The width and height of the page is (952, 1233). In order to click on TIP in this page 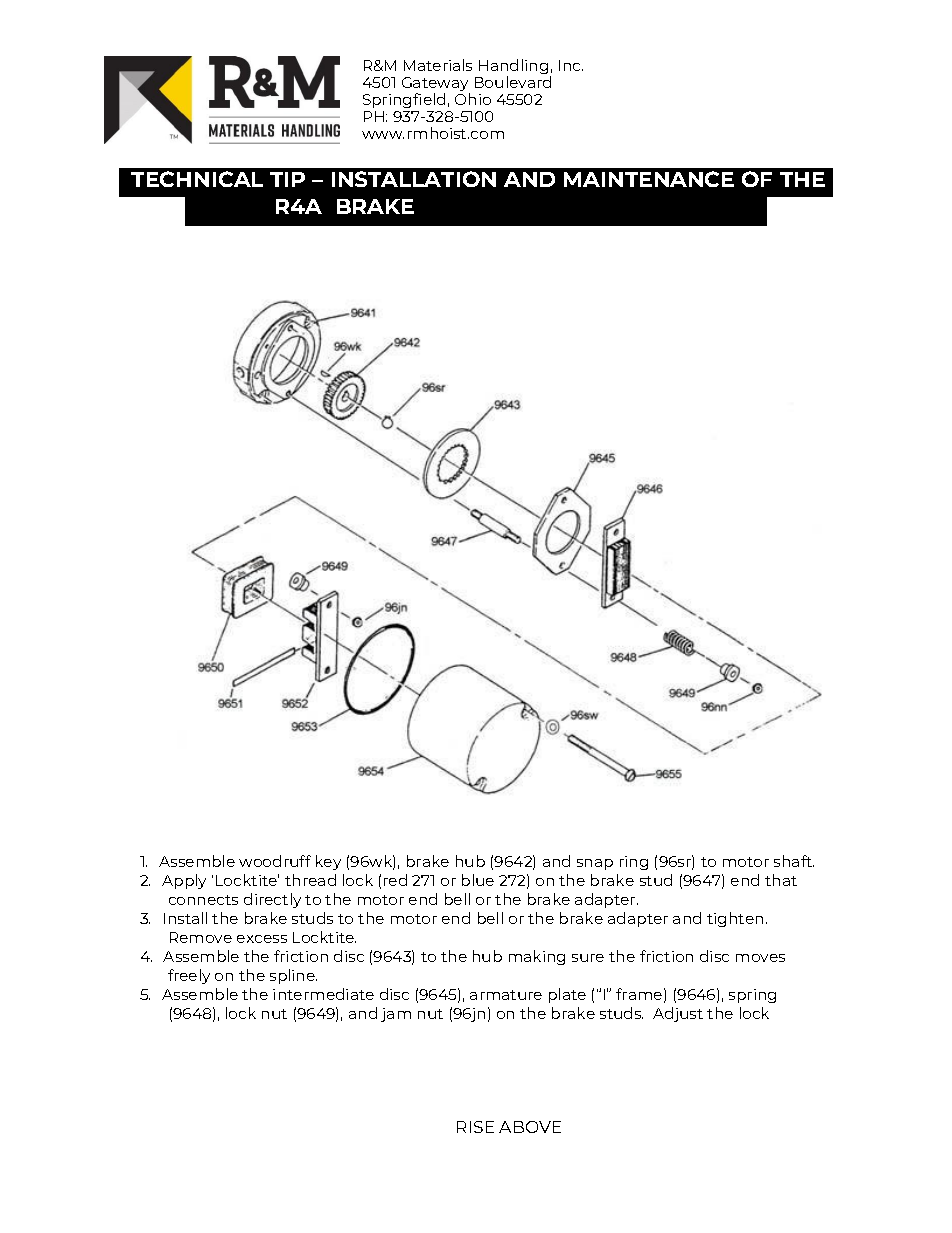, I will do `click(287, 179)`.
